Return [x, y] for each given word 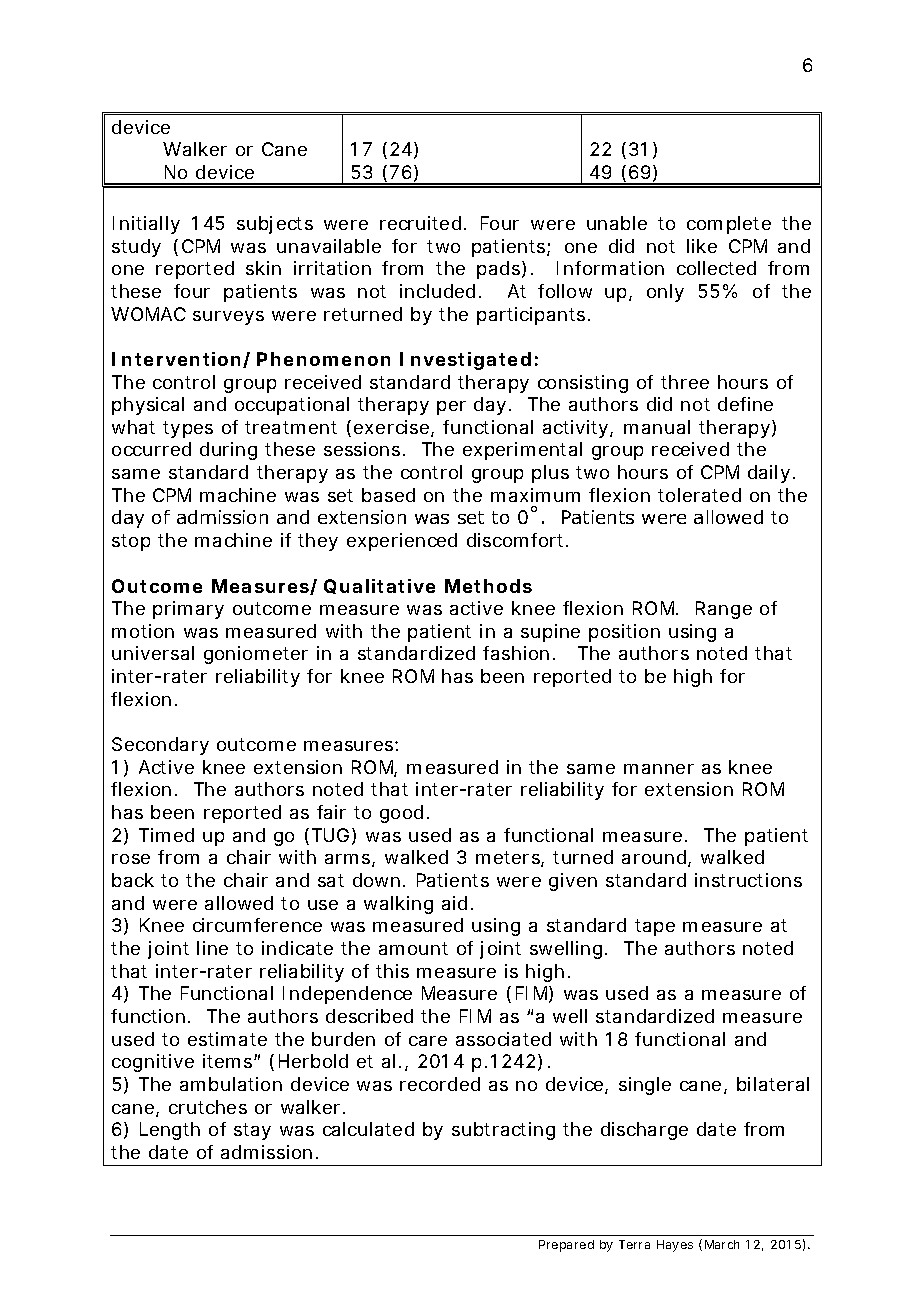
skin [263, 268]
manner [659, 769]
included [437, 291]
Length [170, 1131]
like [702, 246]
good [401, 814]
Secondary [160, 746]
